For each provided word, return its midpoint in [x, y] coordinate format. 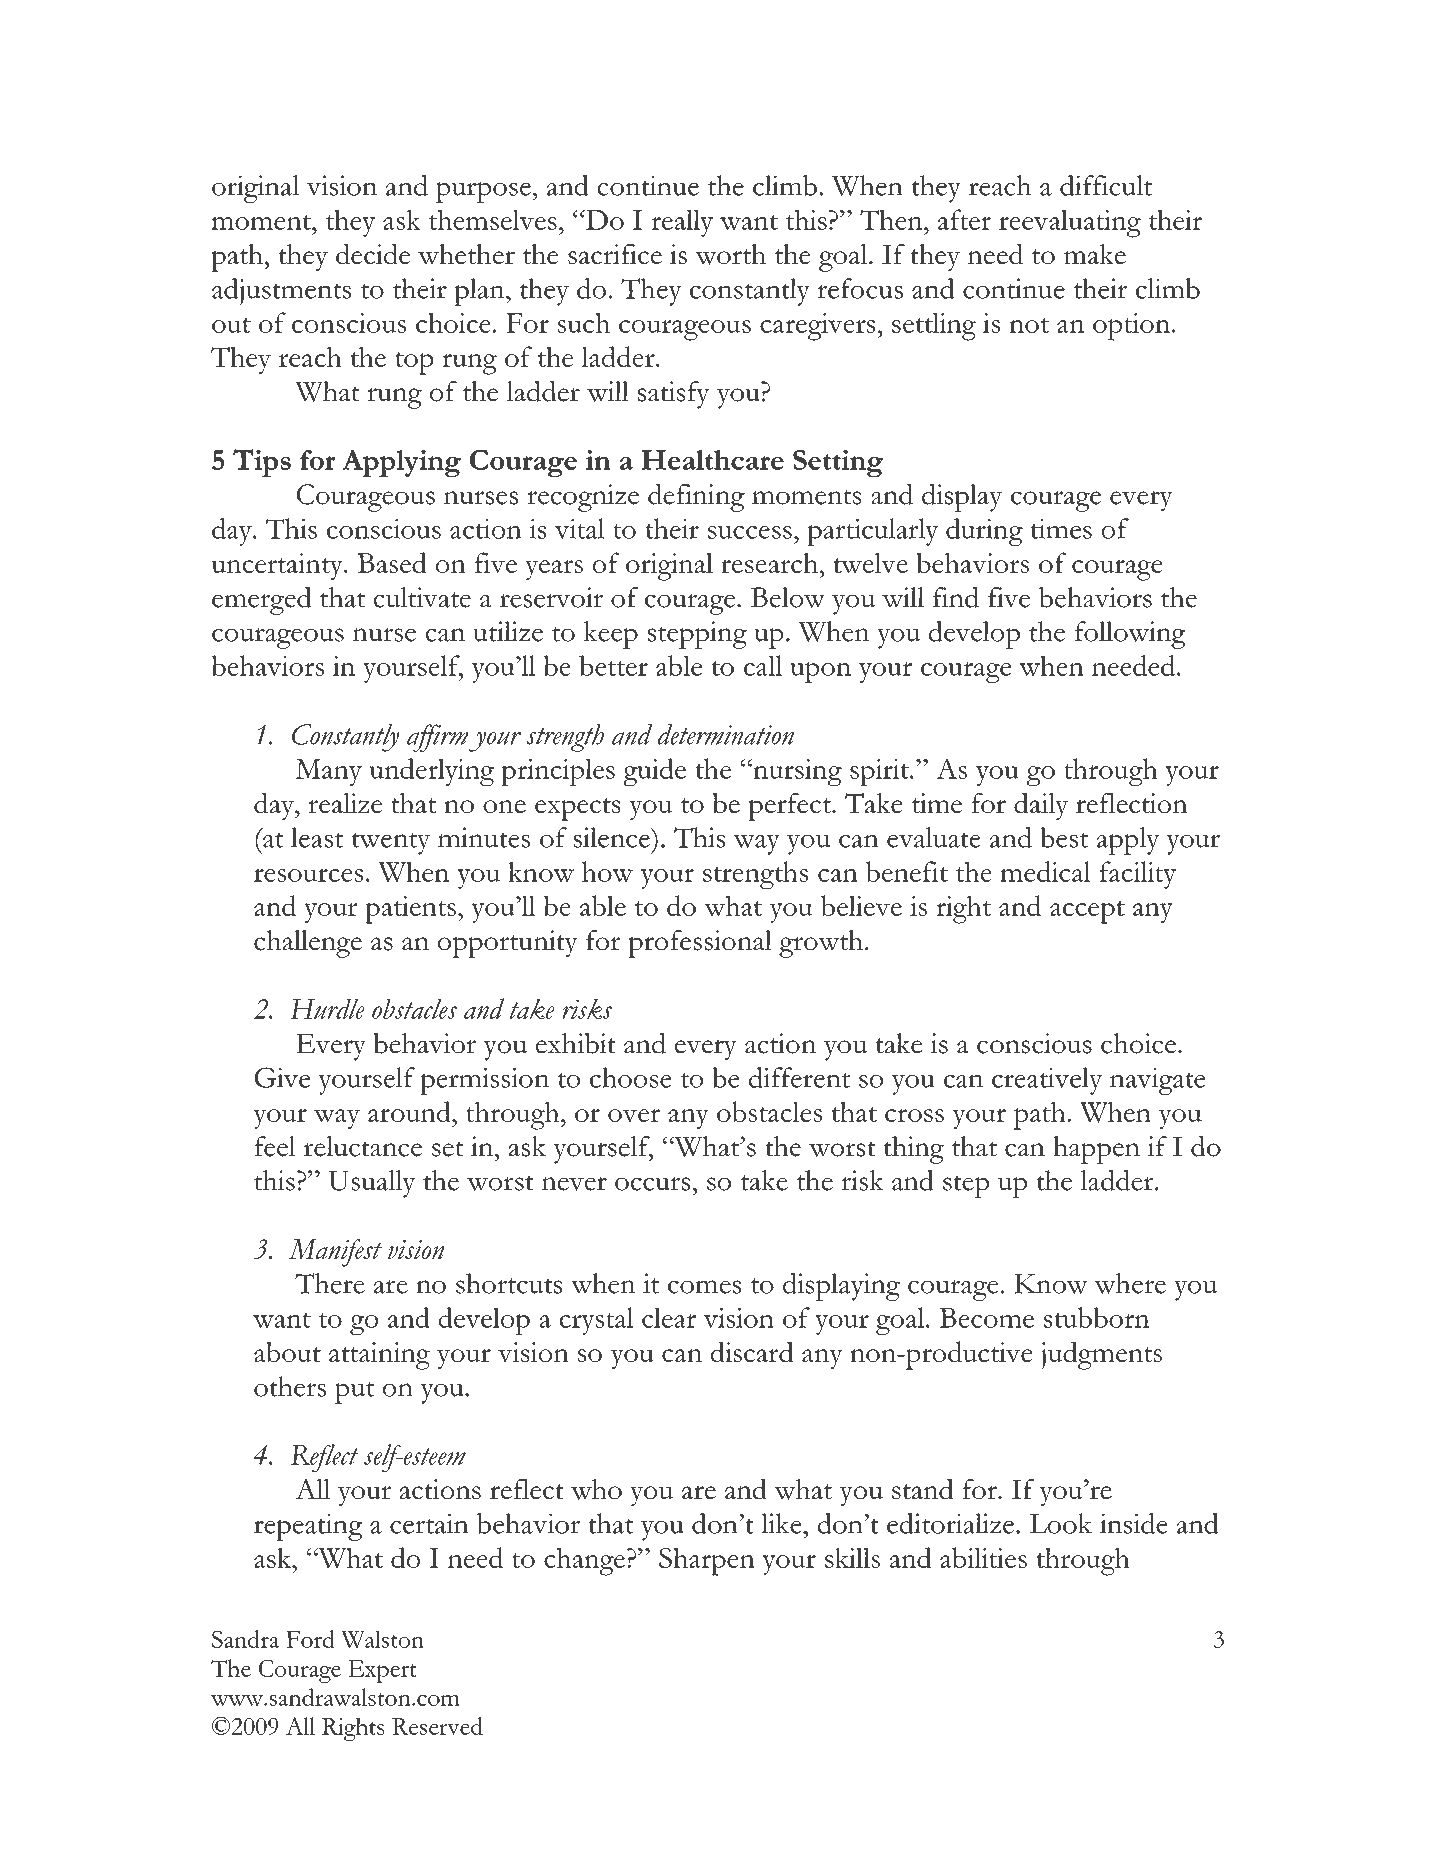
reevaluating [1070, 223]
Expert [382, 1671]
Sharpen [707, 1561]
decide [373, 254]
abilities [983, 1557]
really [682, 223]
